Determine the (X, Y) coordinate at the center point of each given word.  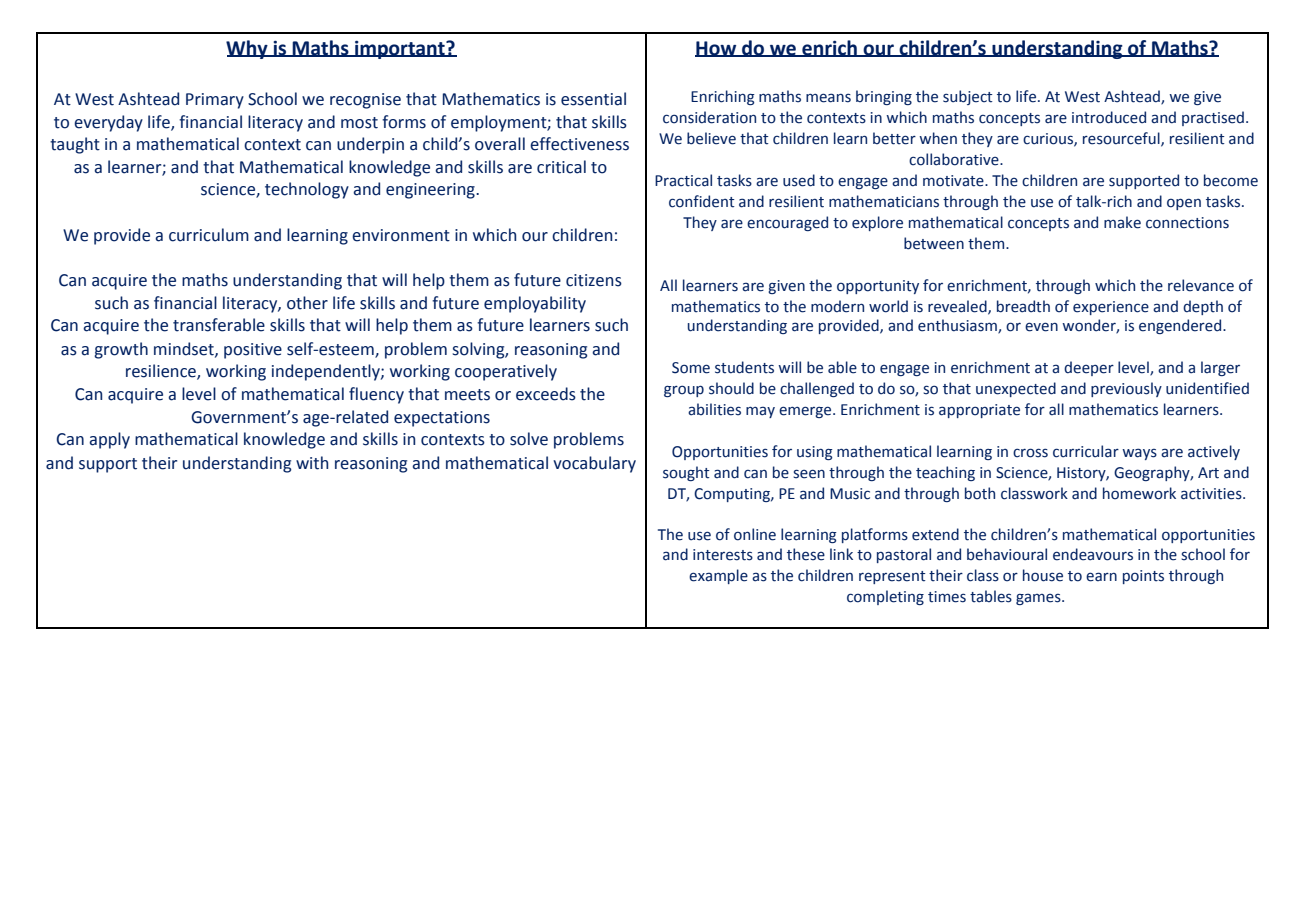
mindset (185, 349)
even (1041, 327)
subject (968, 97)
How (717, 49)
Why (248, 49)
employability (535, 304)
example (718, 576)
